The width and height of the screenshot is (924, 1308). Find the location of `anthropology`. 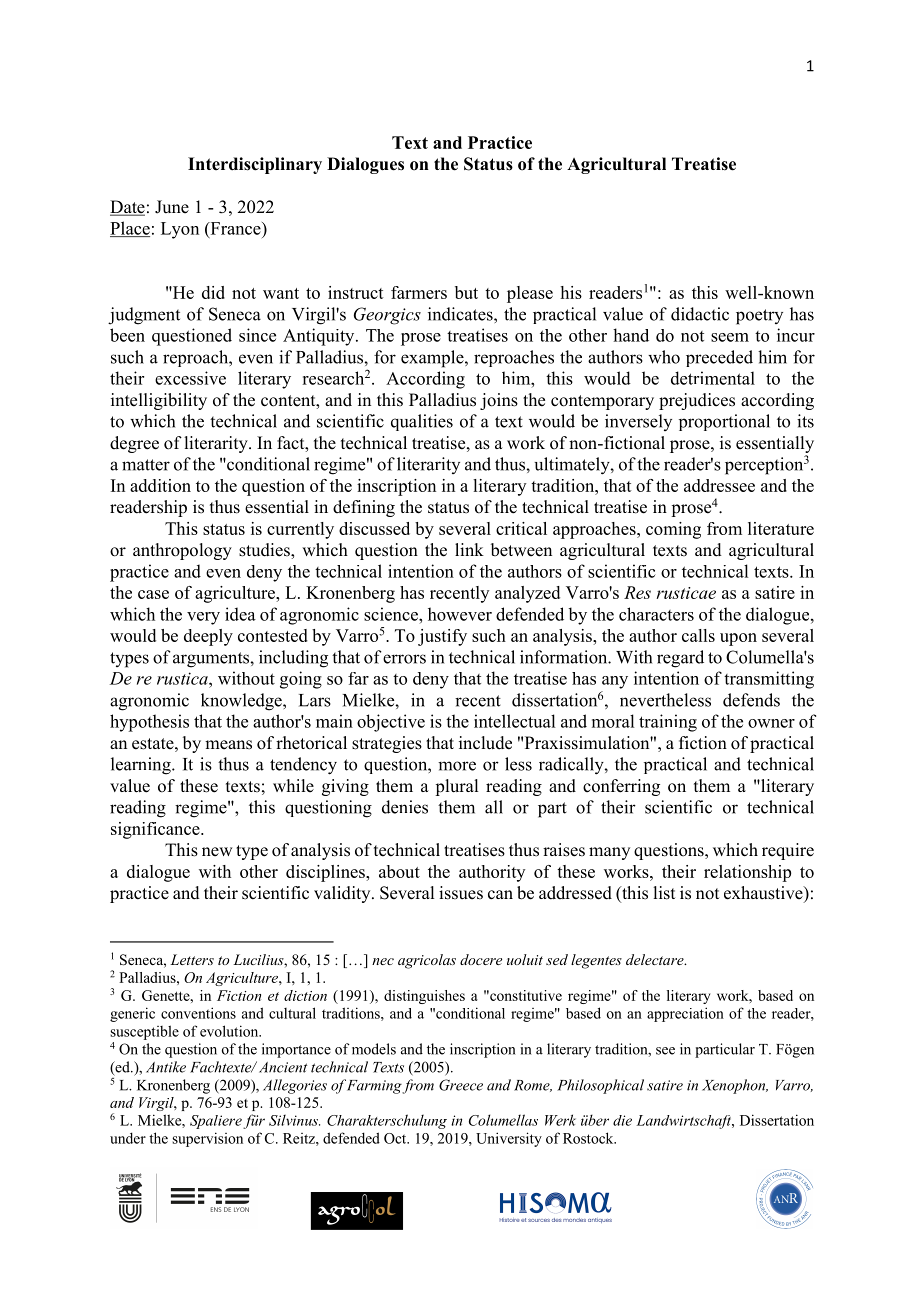

anthropology is located at coordinates (182, 551).
